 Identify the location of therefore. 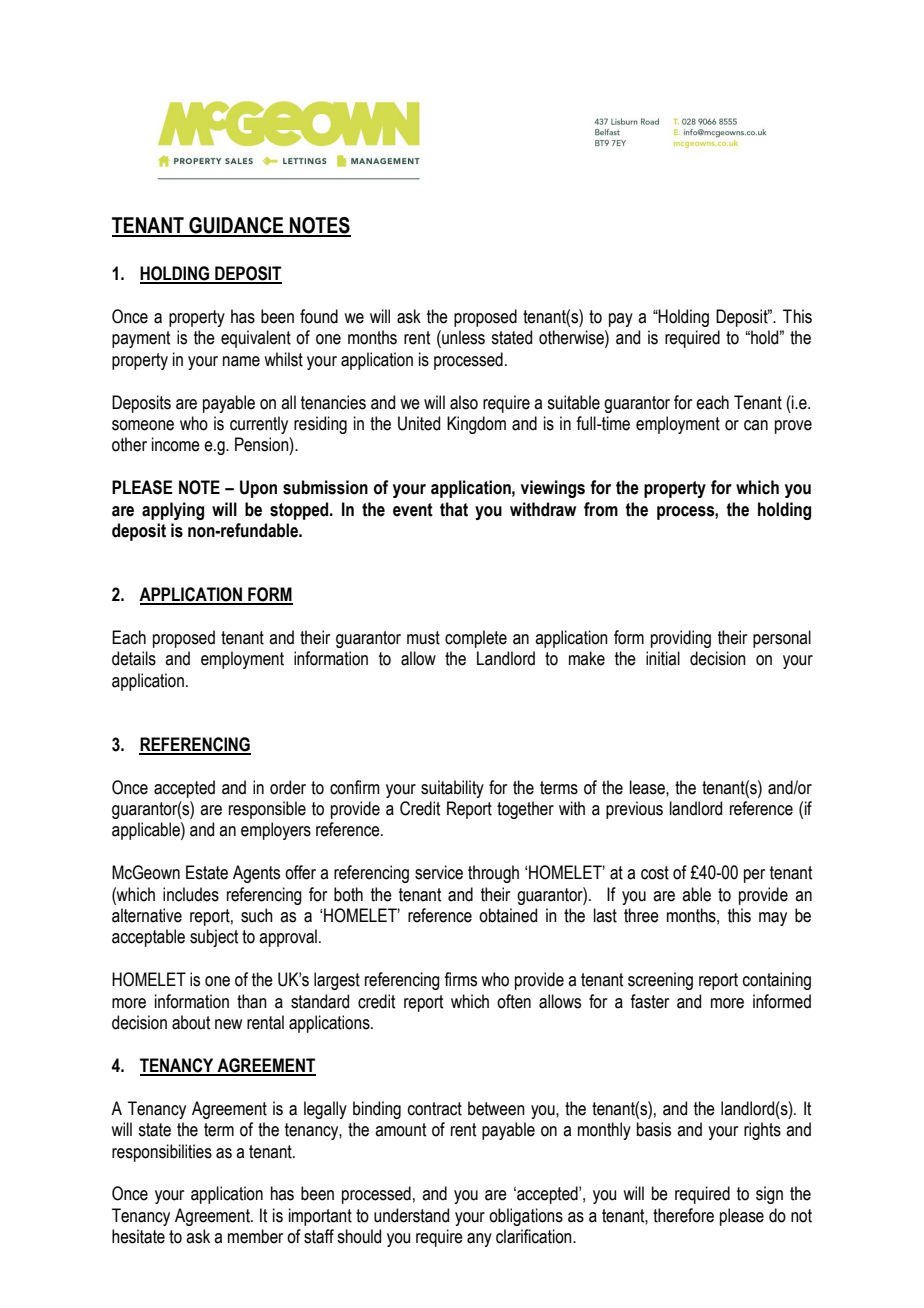
(683, 1215).
